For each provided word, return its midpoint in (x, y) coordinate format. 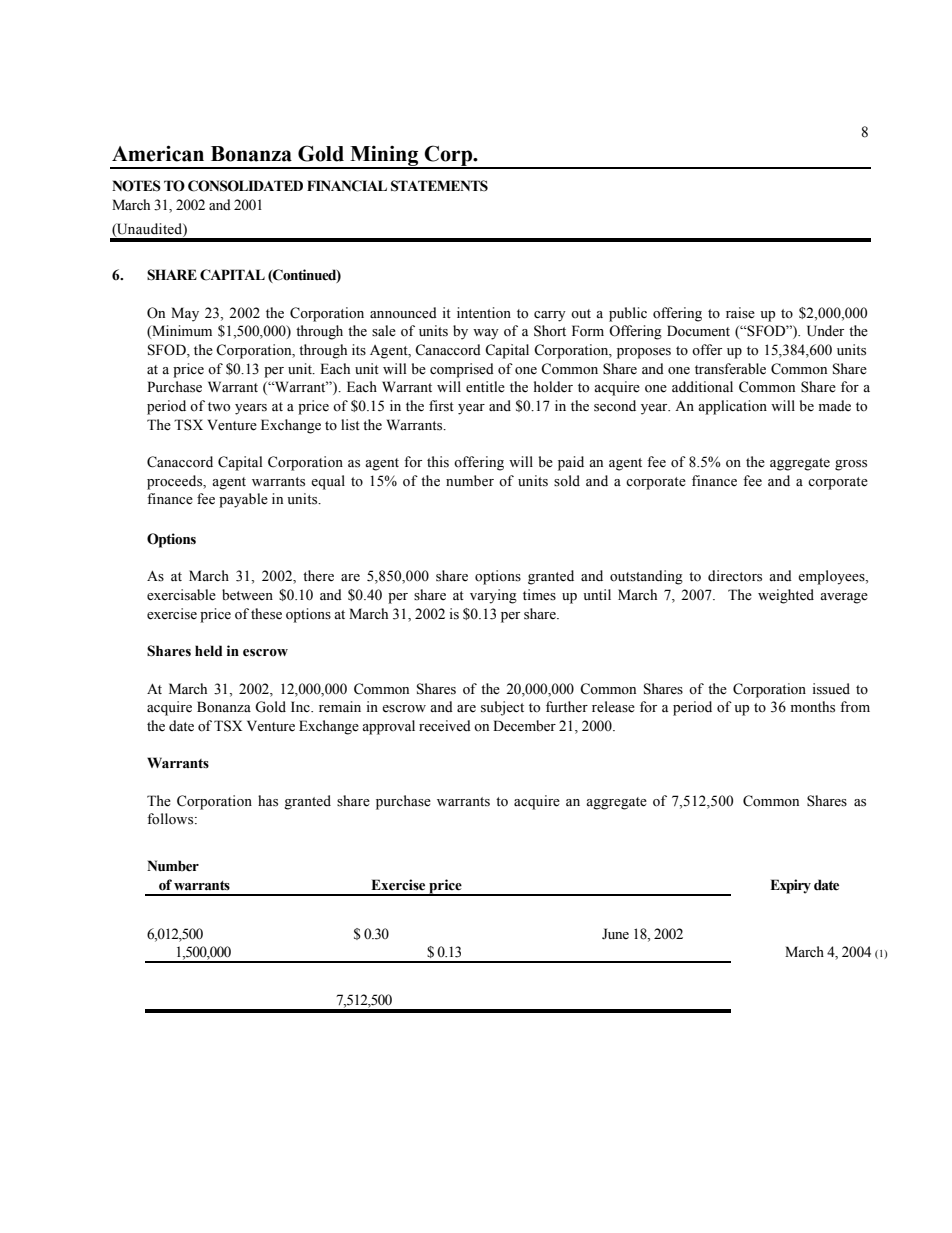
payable (243, 500)
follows (171, 819)
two (219, 407)
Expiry (790, 886)
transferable (730, 369)
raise (740, 313)
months (813, 707)
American (158, 153)
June (615, 934)
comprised (462, 370)
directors (735, 576)
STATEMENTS (439, 186)
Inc (301, 706)
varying (493, 596)
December (524, 726)
